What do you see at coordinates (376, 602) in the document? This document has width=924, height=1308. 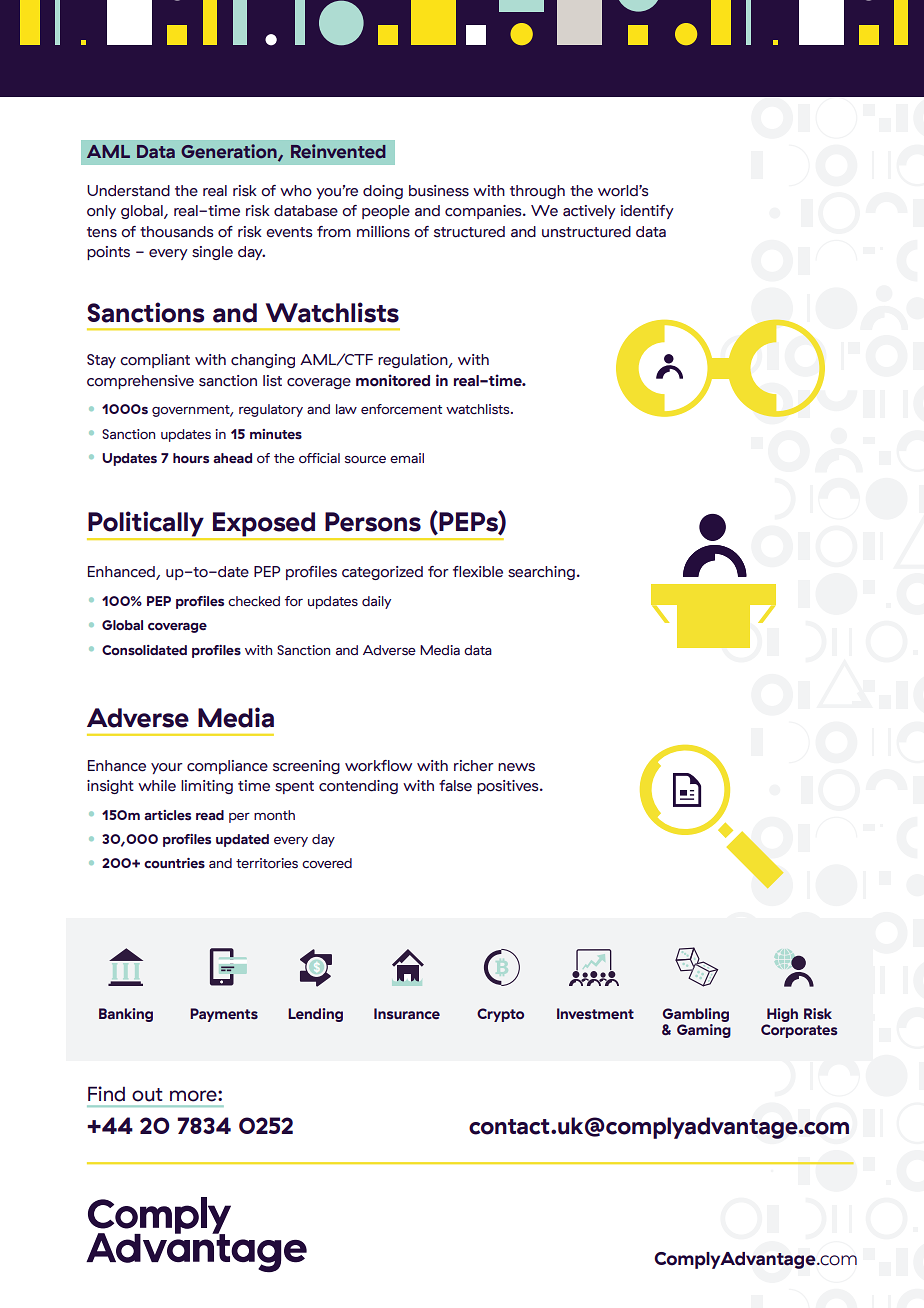 I see `daily` at bounding box center [376, 602].
